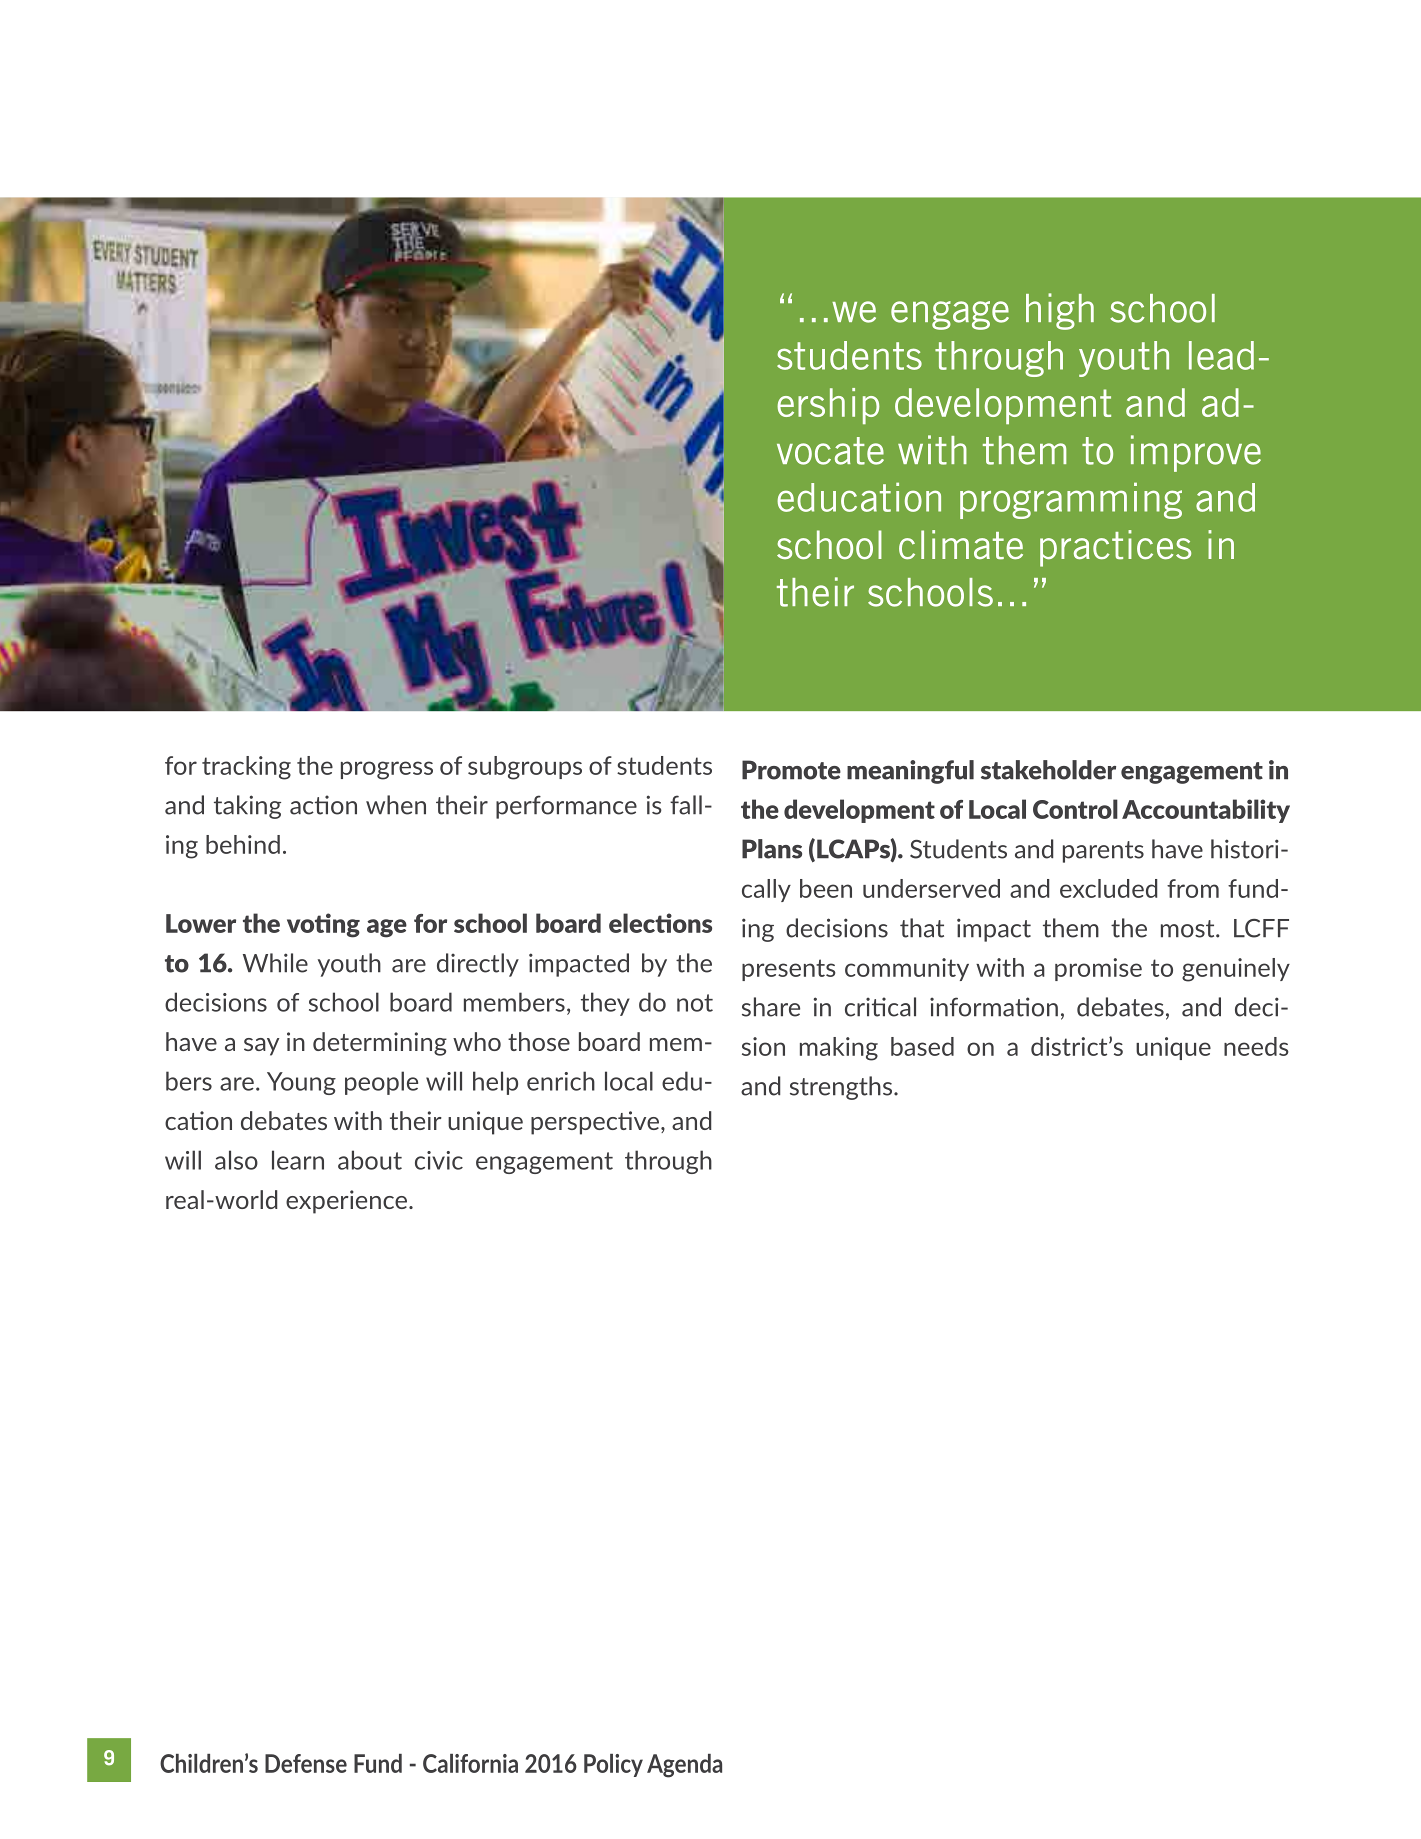  Describe the element at coordinates (1098, 969) in the image. I see `promise` at that location.
